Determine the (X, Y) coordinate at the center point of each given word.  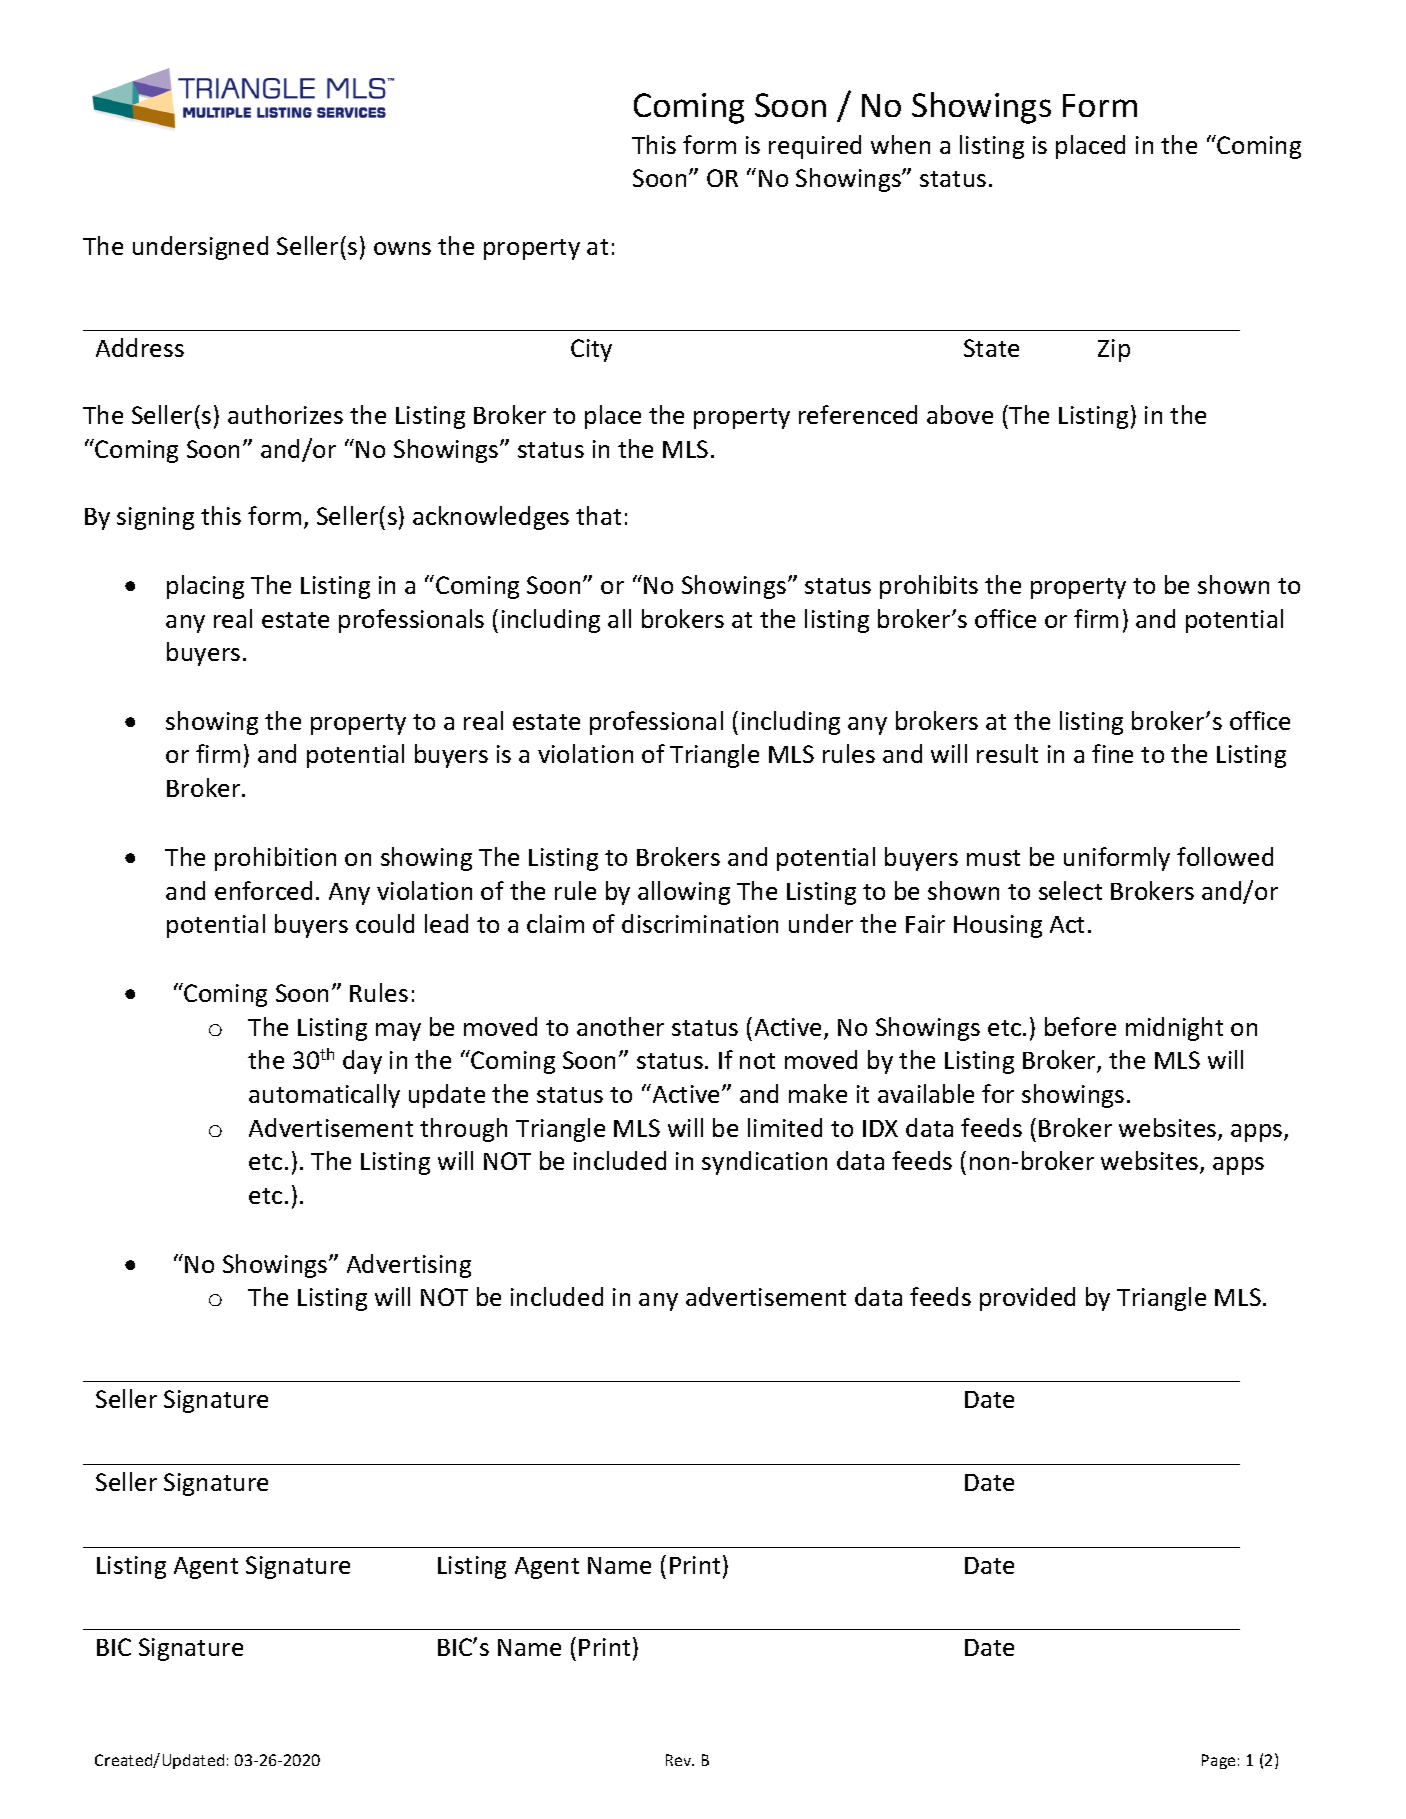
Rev (680, 1760)
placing (205, 587)
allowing (684, 893)
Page (1218, 1761)
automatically (324, 1096)
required (815, 147)
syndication (764, 1163)
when (900, 144)
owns (402, 248)
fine (1112, 753)
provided (1027, 1299)
